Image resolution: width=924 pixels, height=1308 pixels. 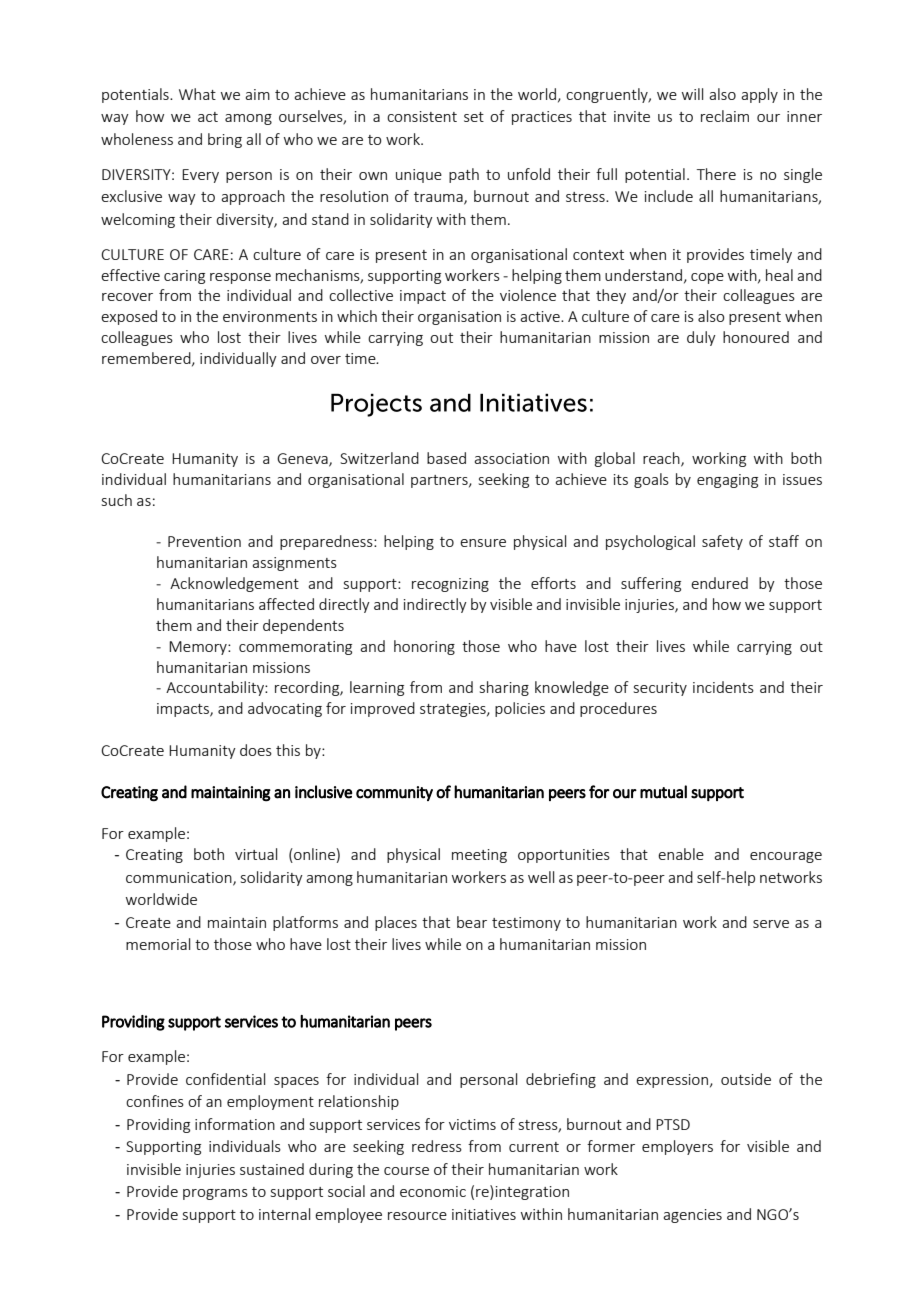 I want to click on economic, so click(x=433, y=1191).
